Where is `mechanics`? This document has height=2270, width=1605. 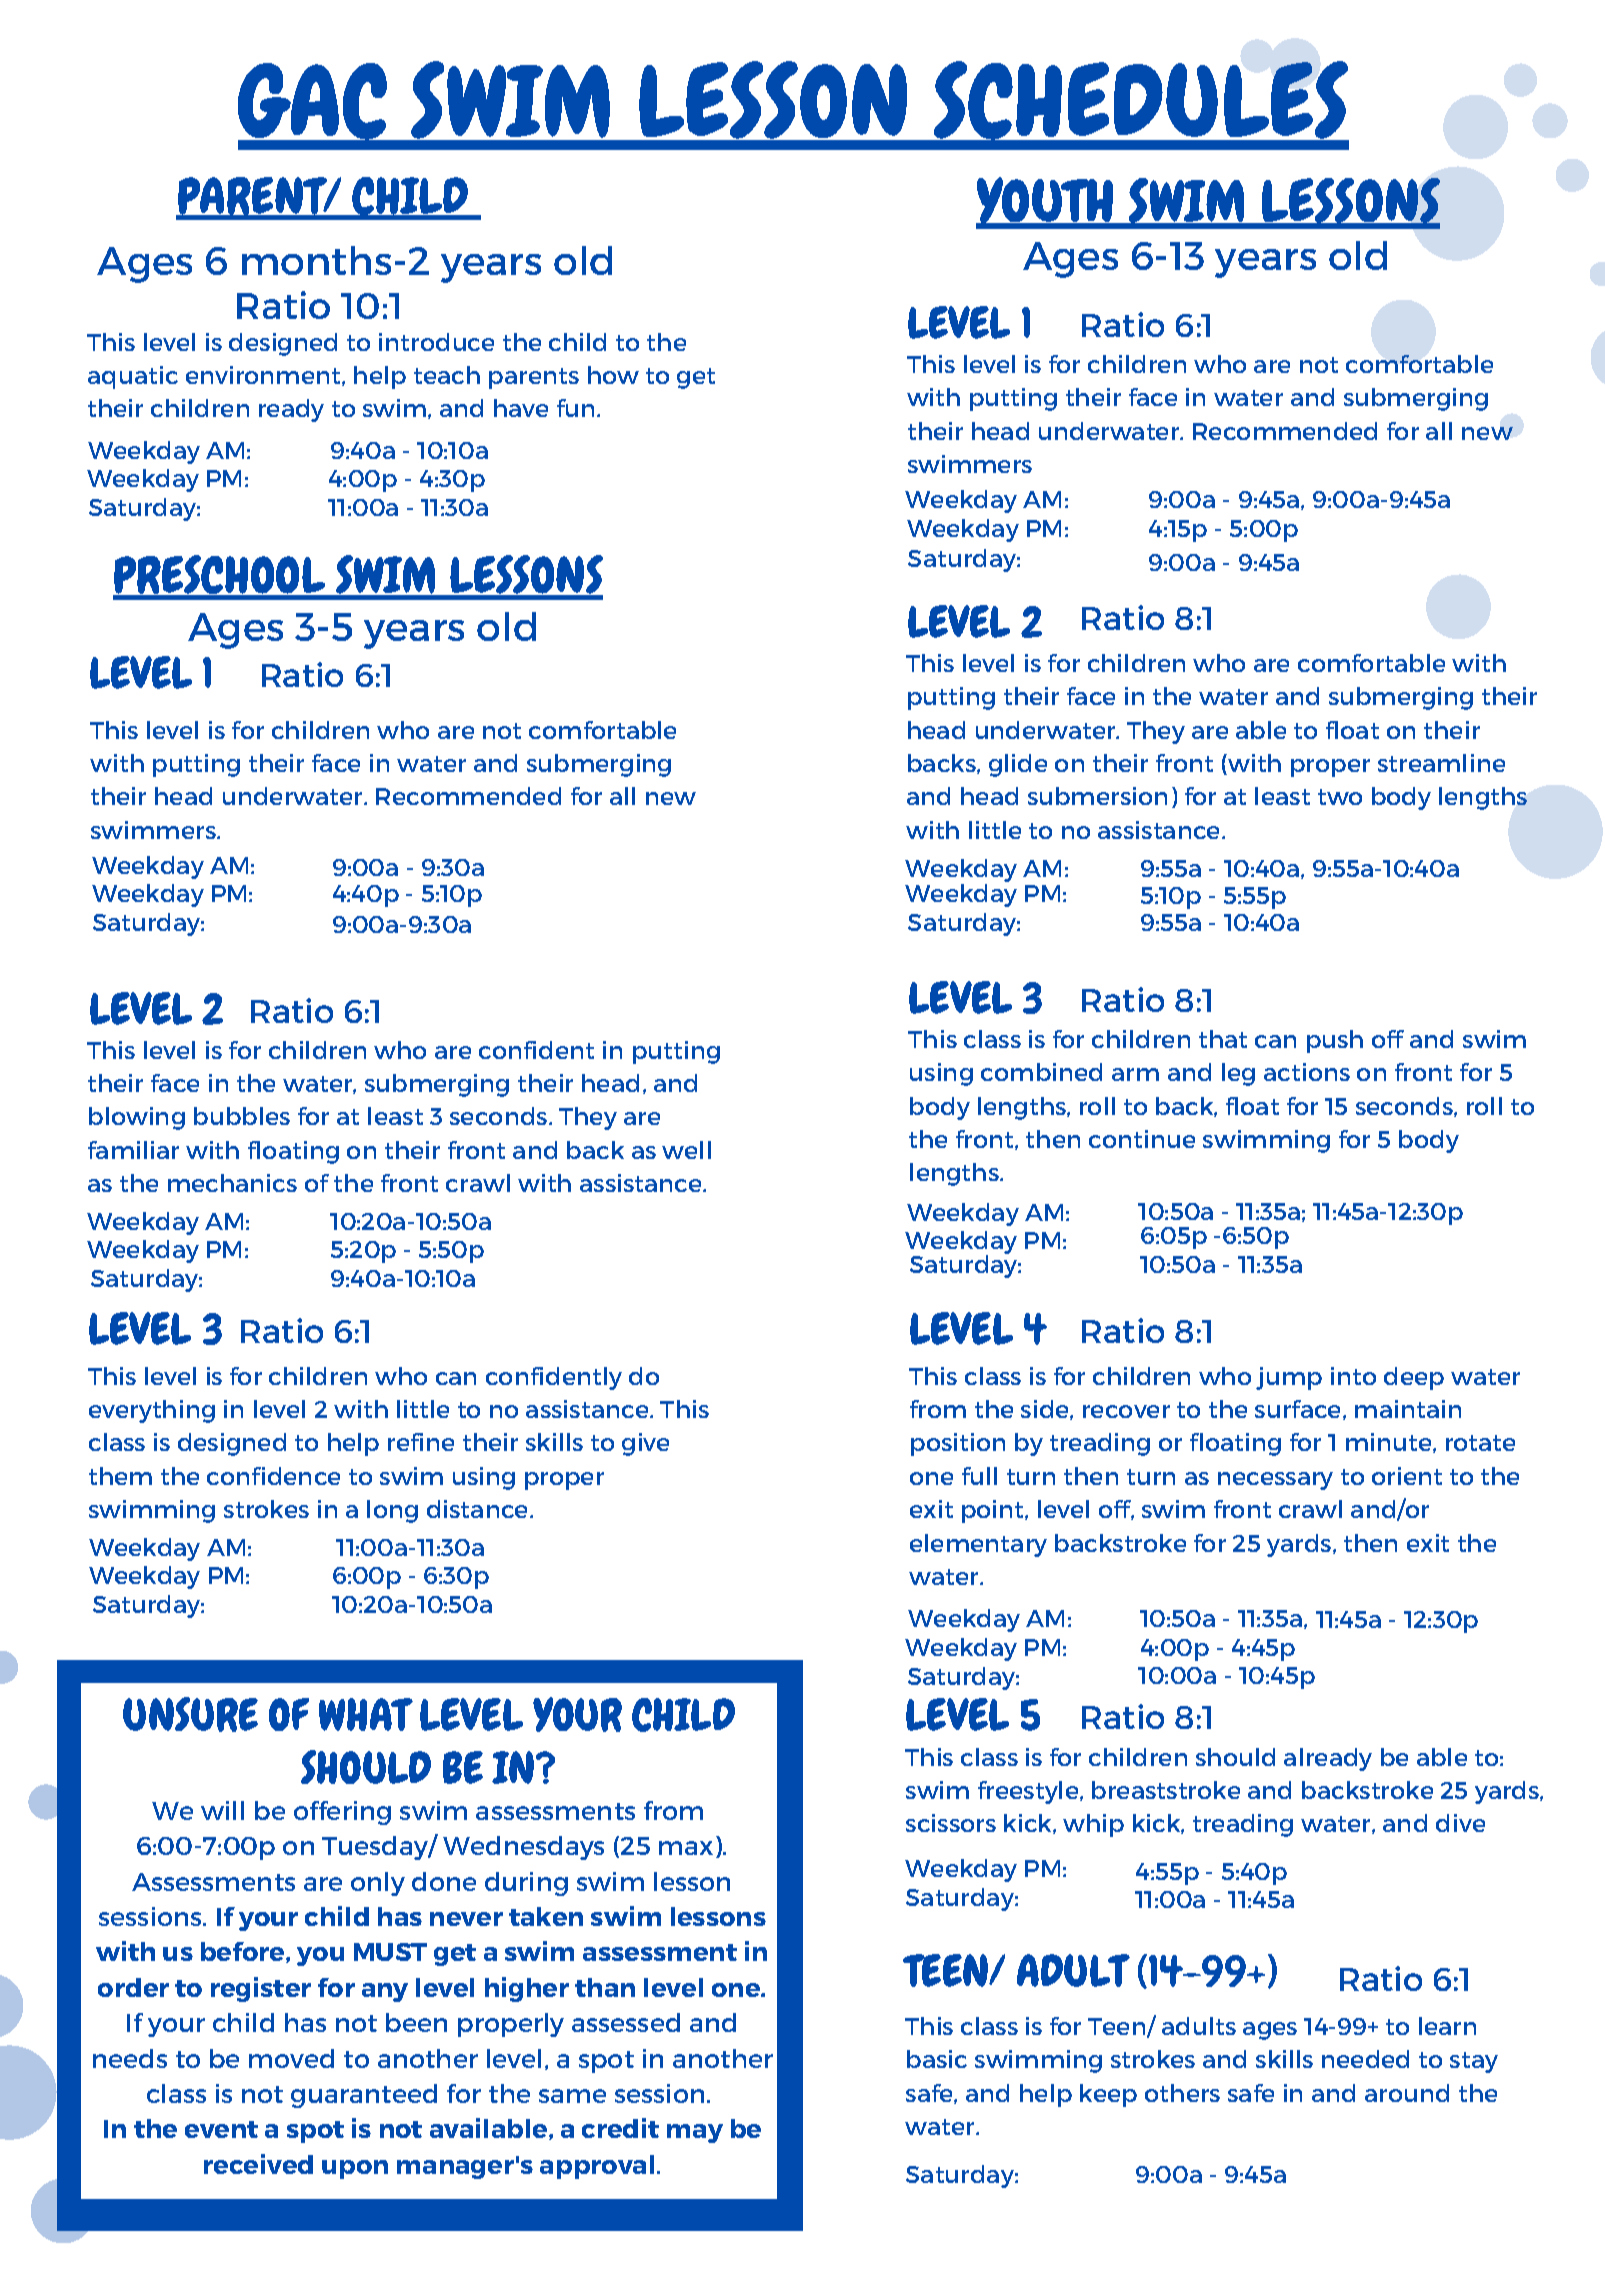 mechanics is located at coordinates (232, 1183).
